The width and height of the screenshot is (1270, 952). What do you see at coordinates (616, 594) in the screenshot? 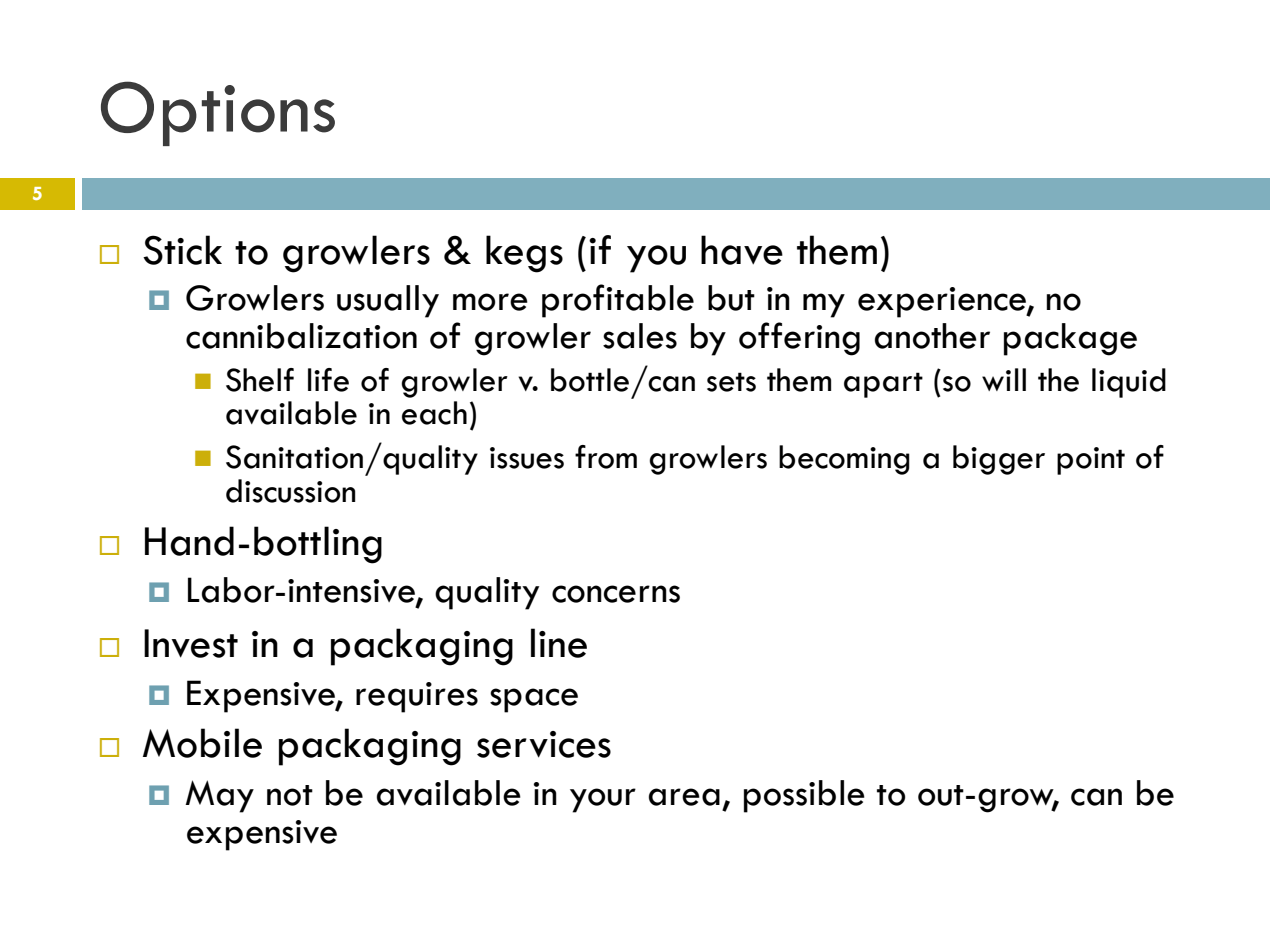
I see `concerns` at bounding box center [616, 594].
